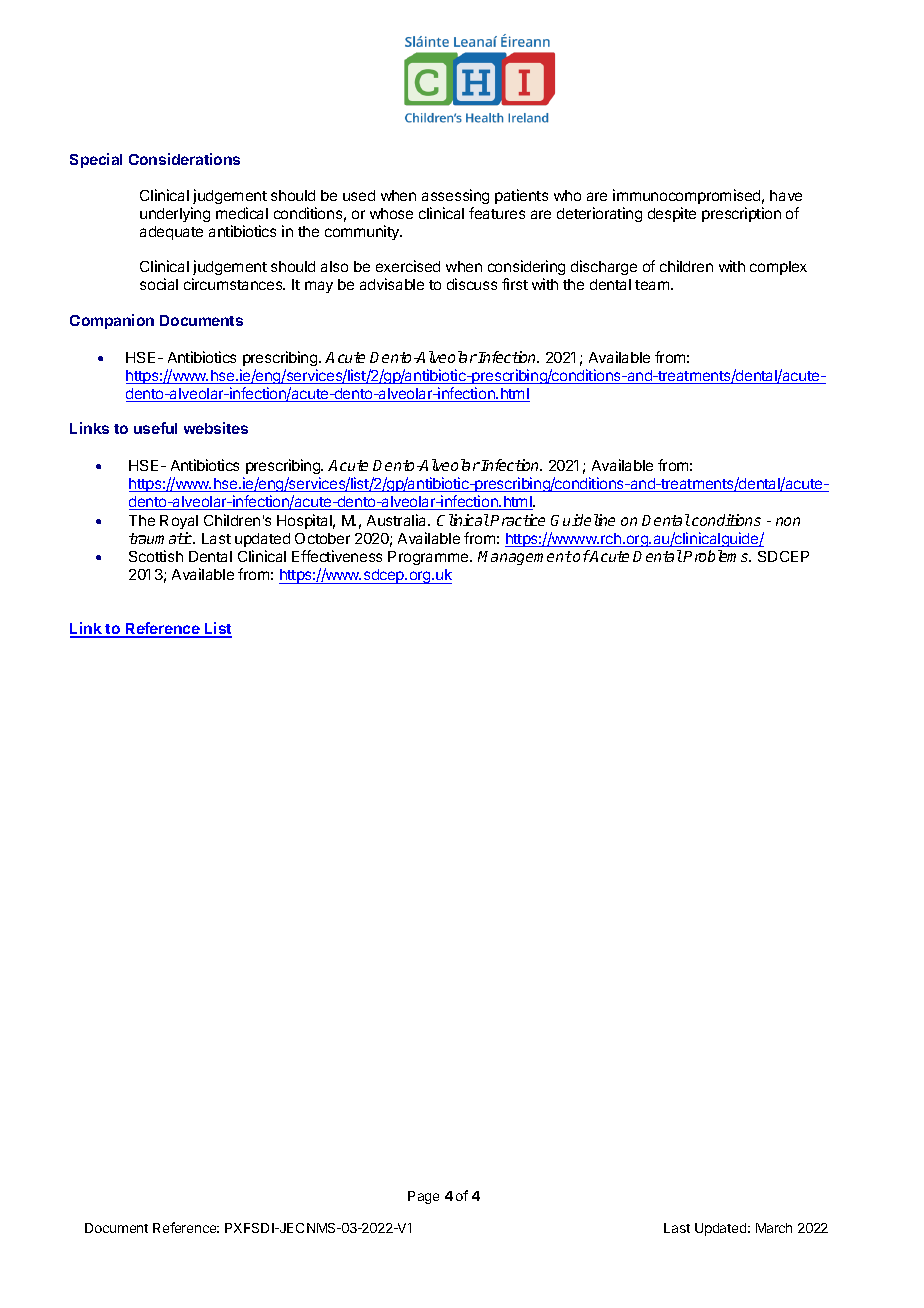  I want to click on underlying, so click(175, 214).
